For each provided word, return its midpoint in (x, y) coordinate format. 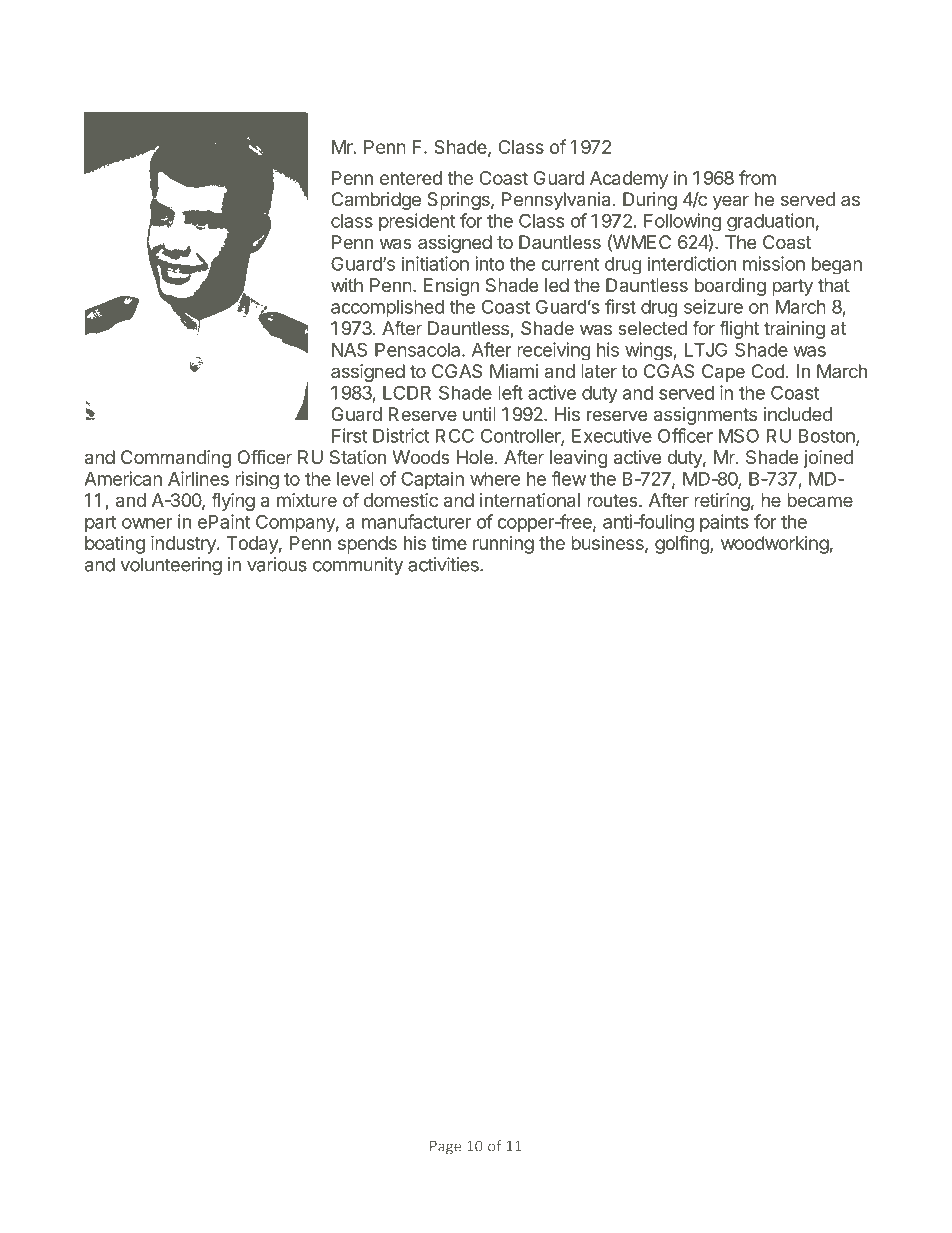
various (277, 564)
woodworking (775, 545)
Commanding (176, 459)
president (417, 222)
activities (444, 564)
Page (445, 1148)
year (731, 202)
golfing (683, 544)
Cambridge (376, 201)
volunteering (171, 566)
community (358, 566)
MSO (739, 435)
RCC (455, 435)
